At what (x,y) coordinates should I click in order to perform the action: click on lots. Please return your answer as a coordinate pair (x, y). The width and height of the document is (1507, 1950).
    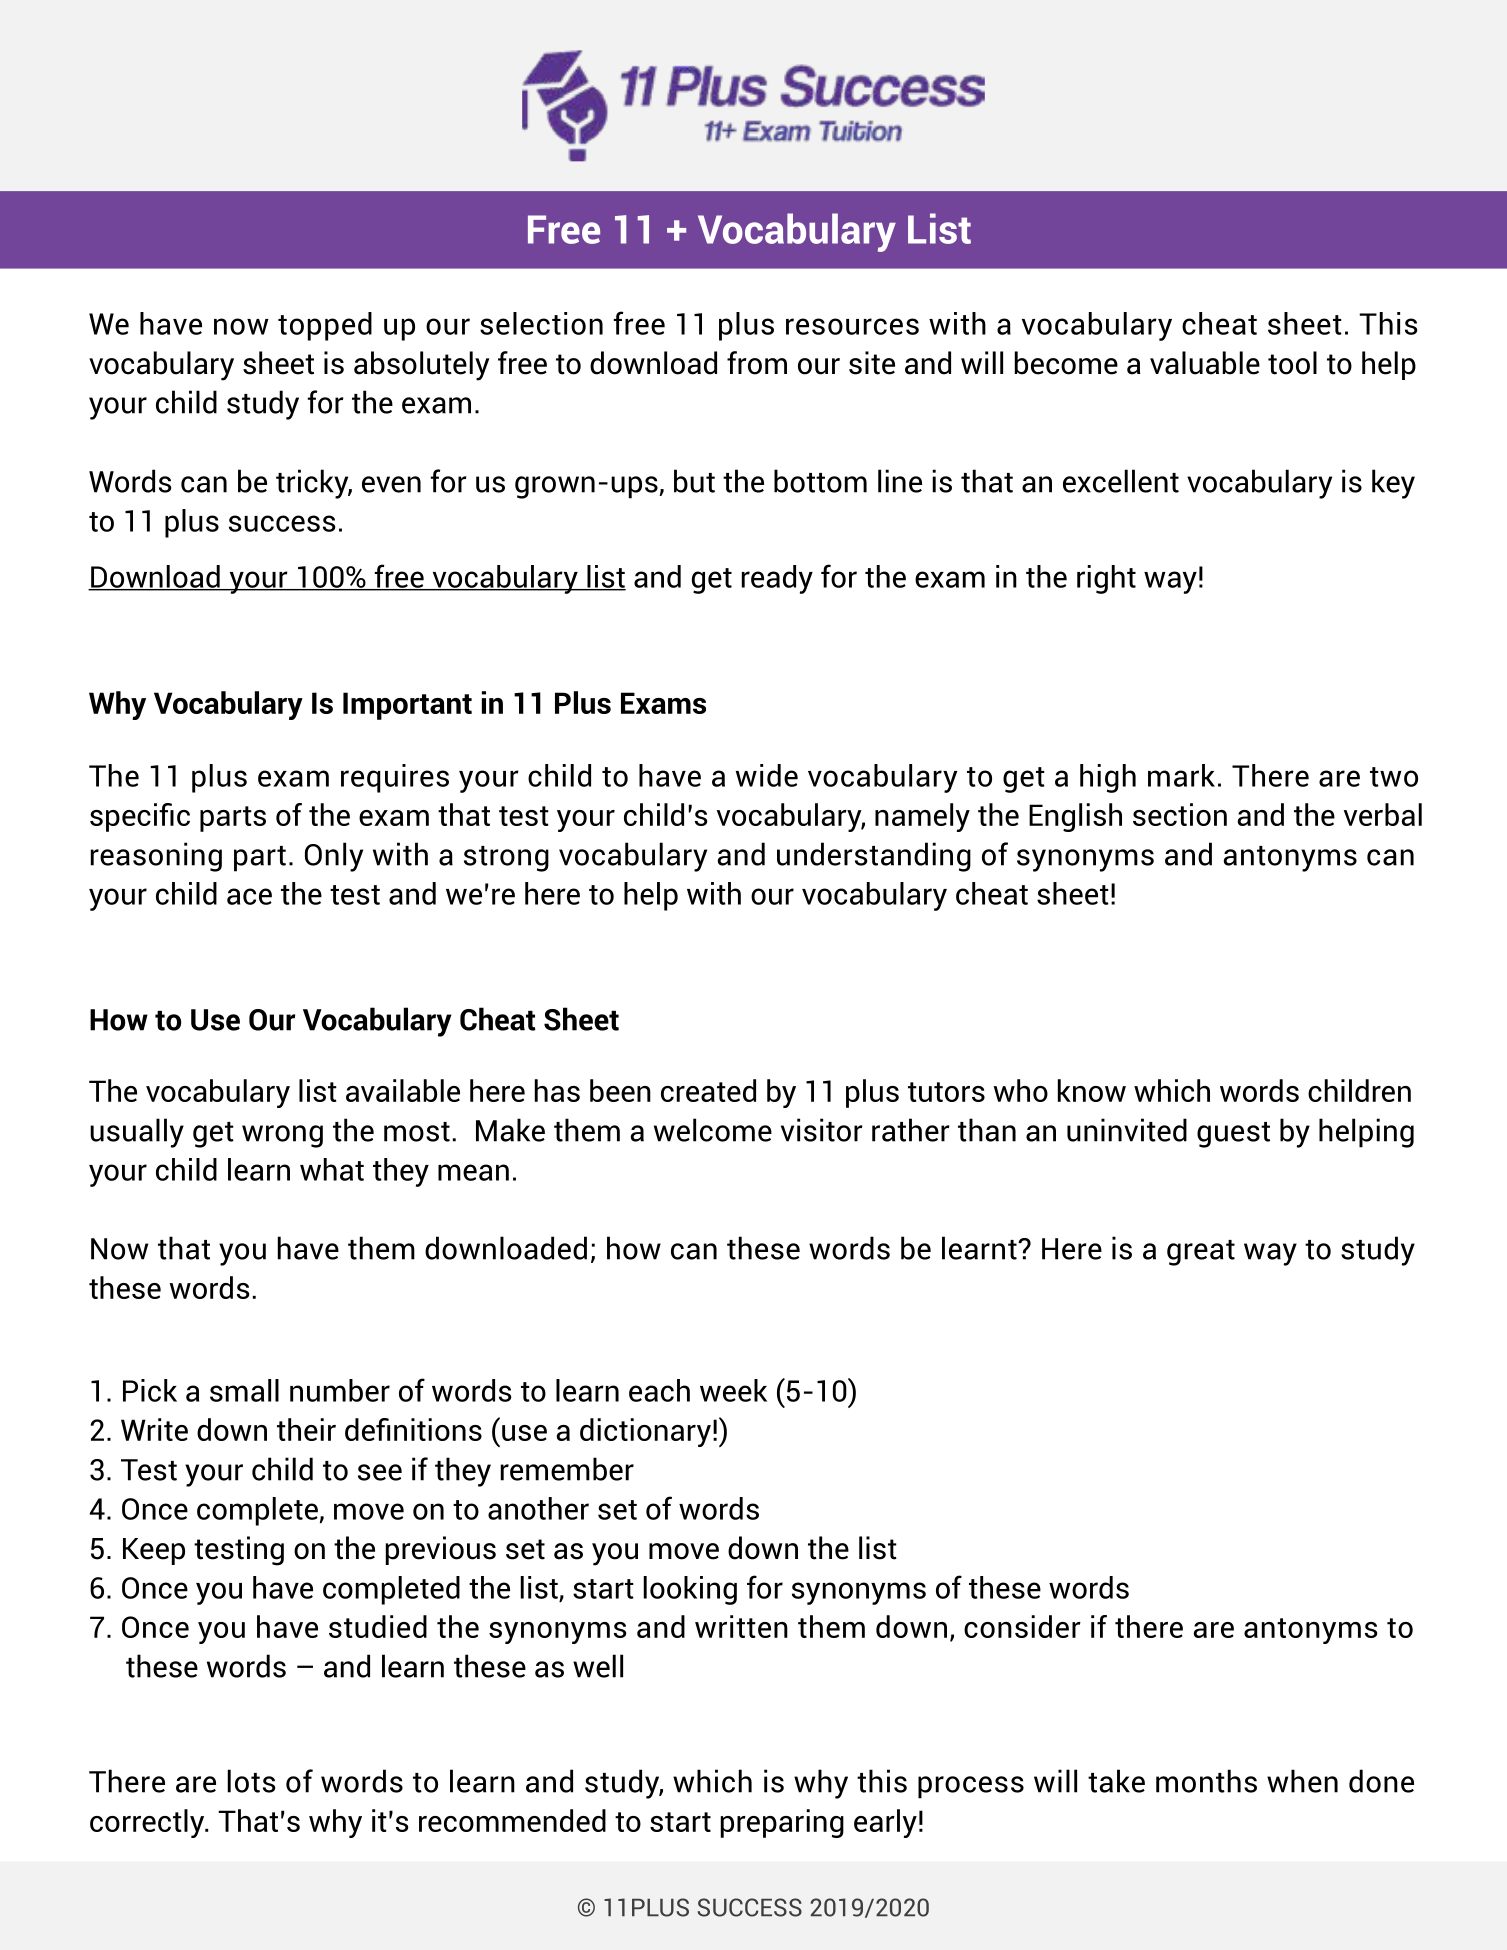
    Looking at the image, I should click on (251, 1781).
